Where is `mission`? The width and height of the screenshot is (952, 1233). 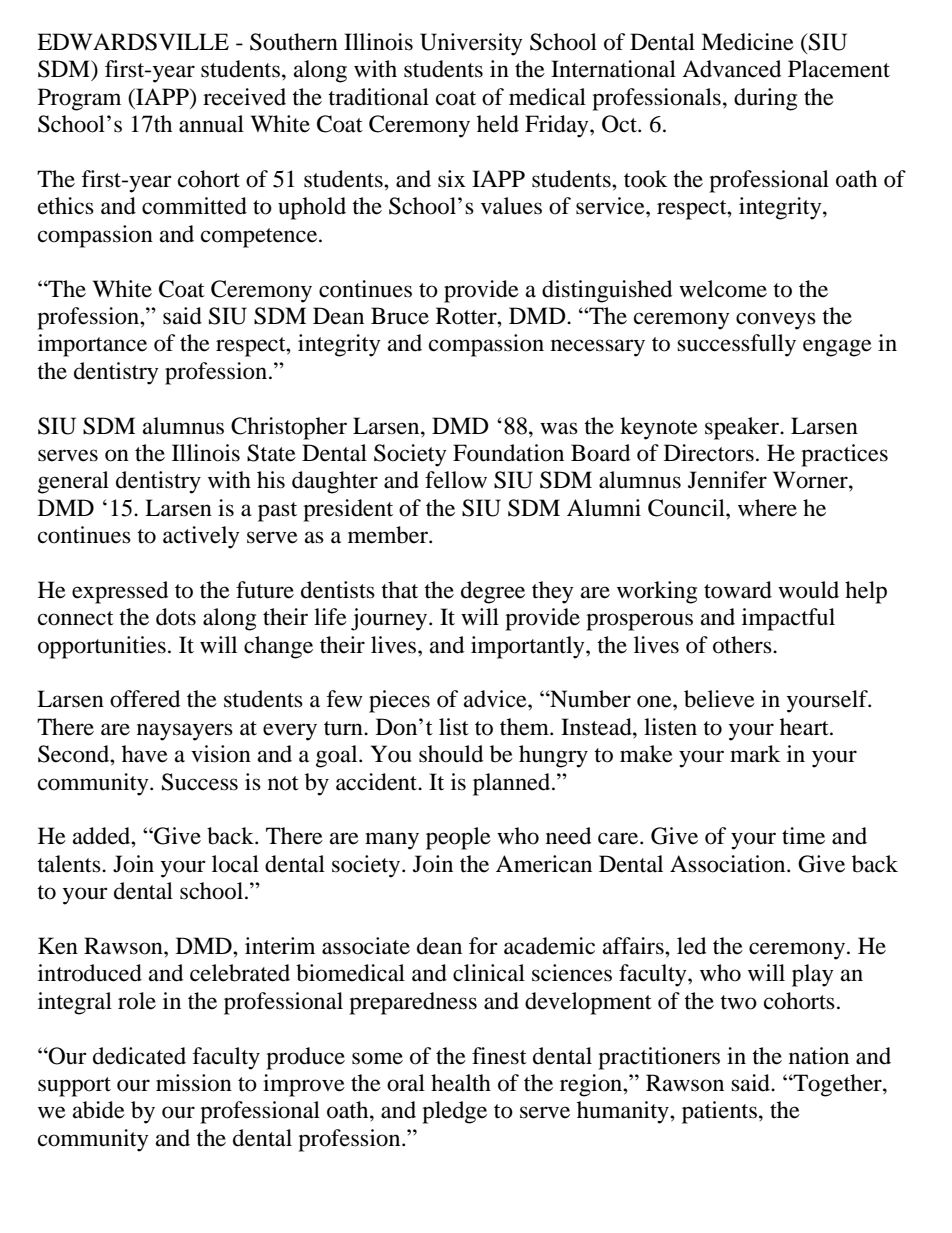 mission is located at coordinates (194, 1083).
